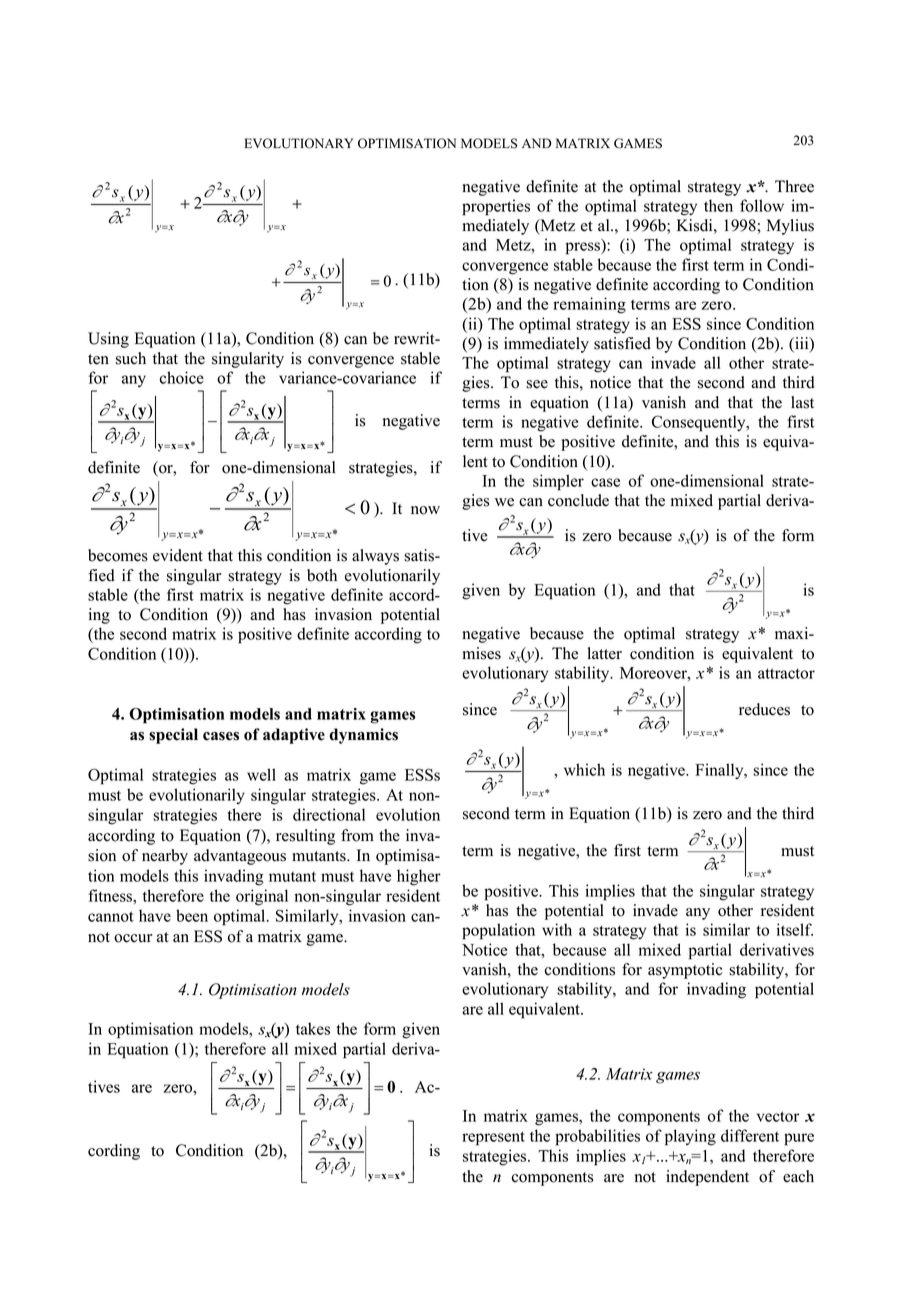  Describe the element at coordinates (795, 929) in the image. I see `itself` at that location.
